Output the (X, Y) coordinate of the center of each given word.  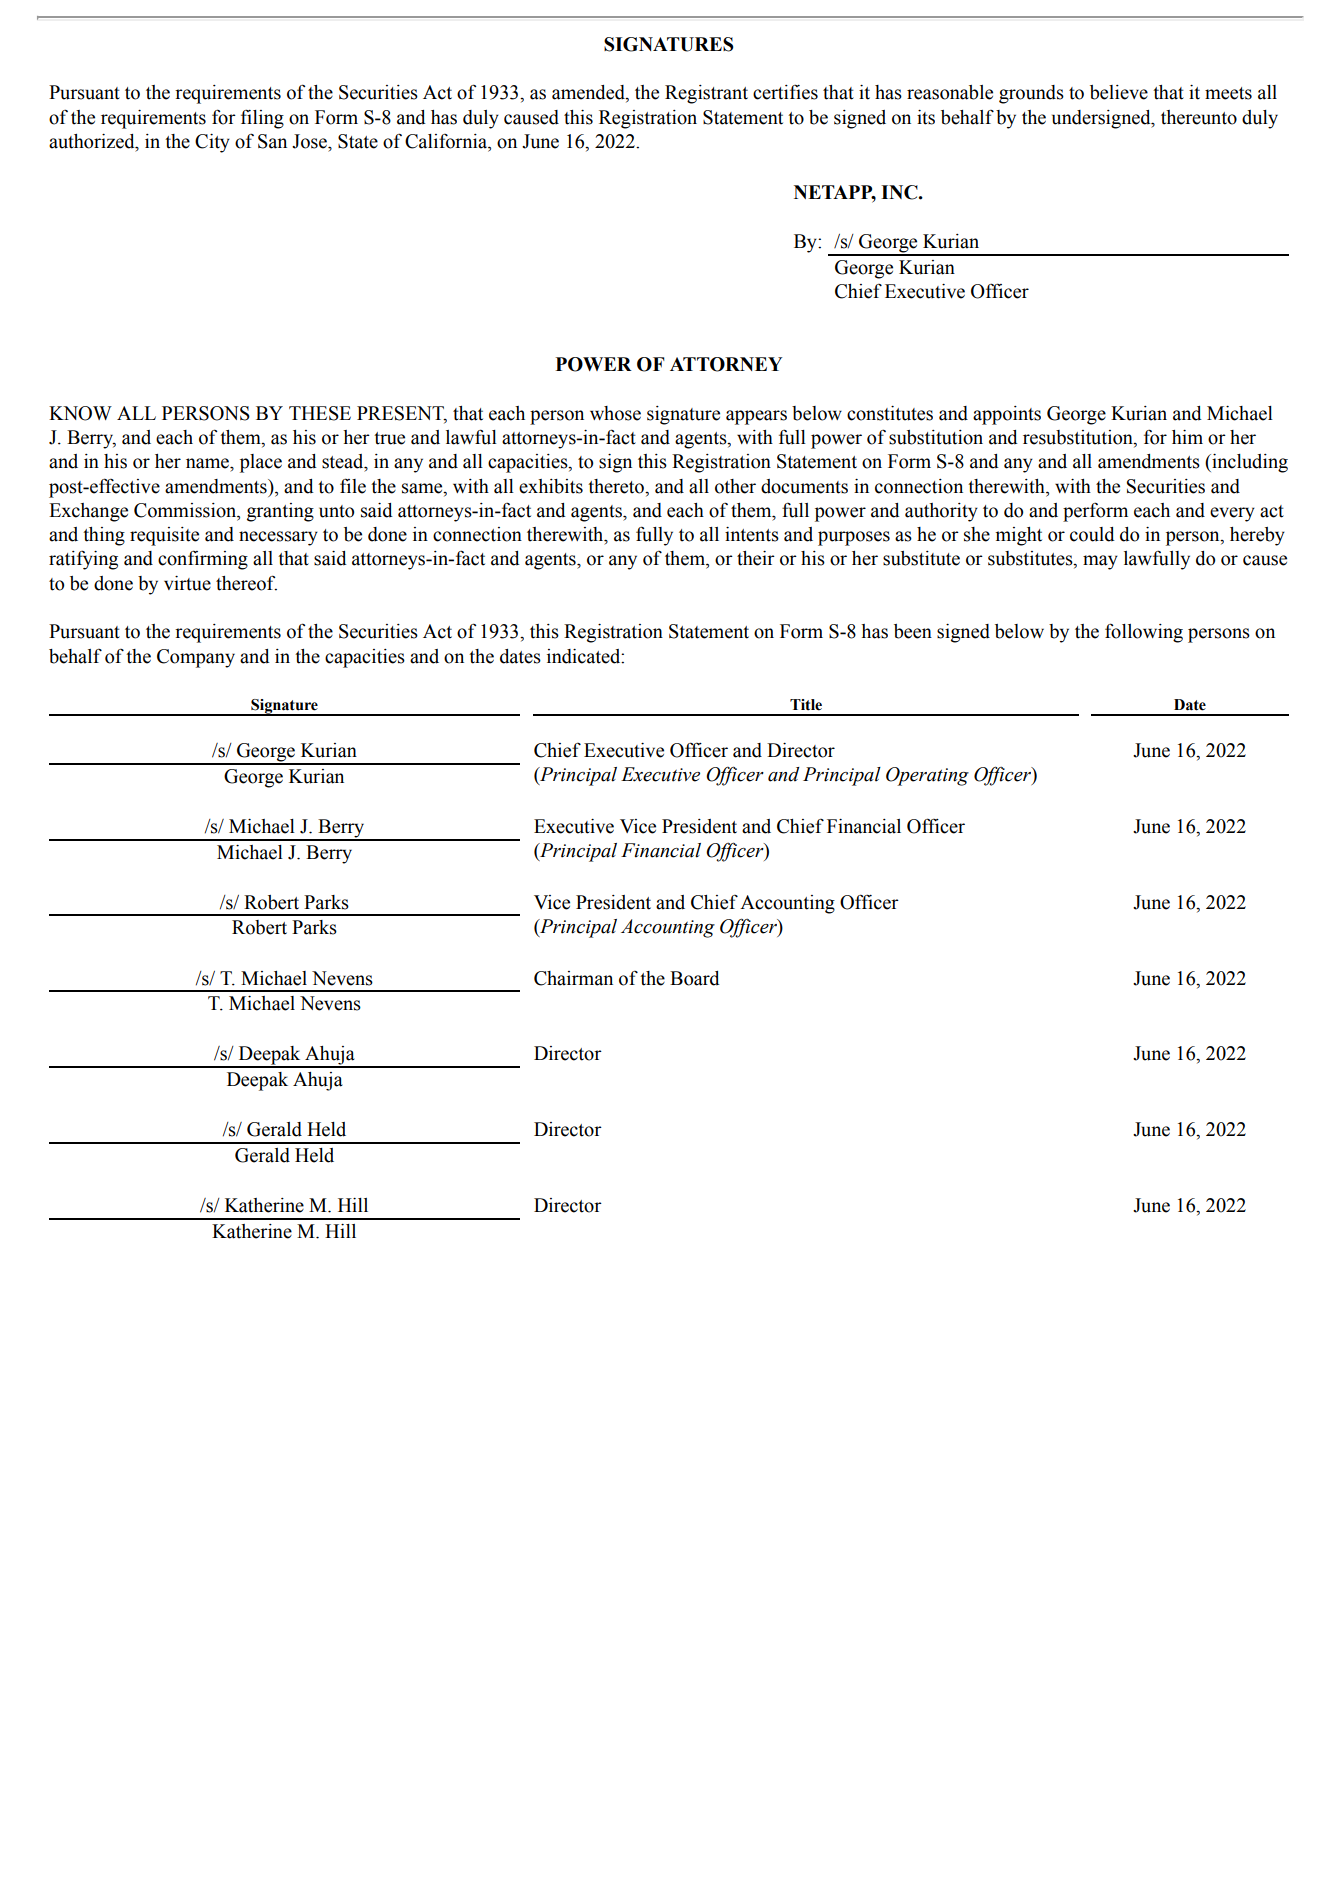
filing (262, 119)
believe (1119, 92)
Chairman (573, 978)
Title (806, 705)
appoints (1007, 415)
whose (615, 413)
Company (196, 658)
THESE (320, 413)
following (1144, 633)
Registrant (706, 94)
